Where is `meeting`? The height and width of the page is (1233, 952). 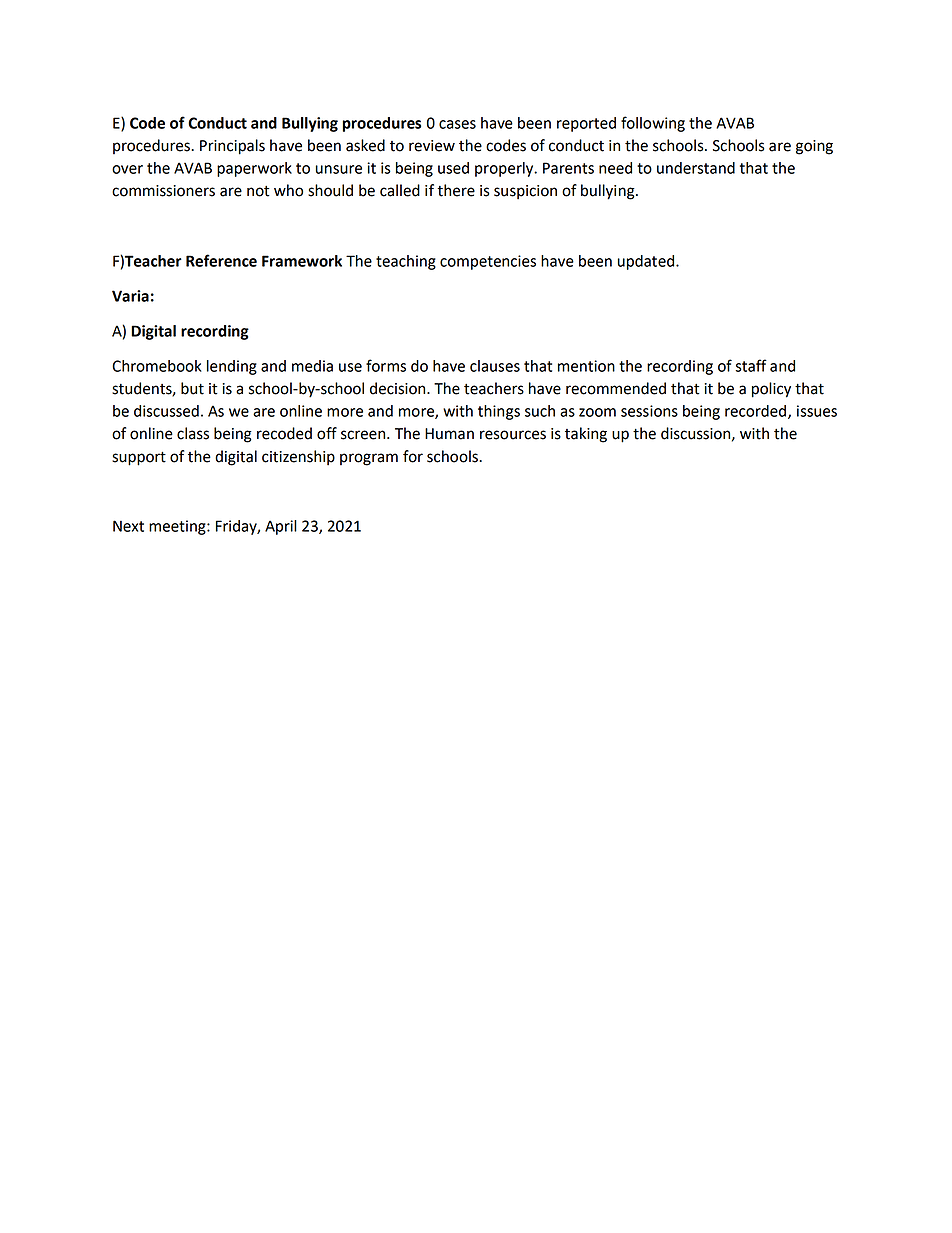
meeting is located at coordinates (178, 527).
